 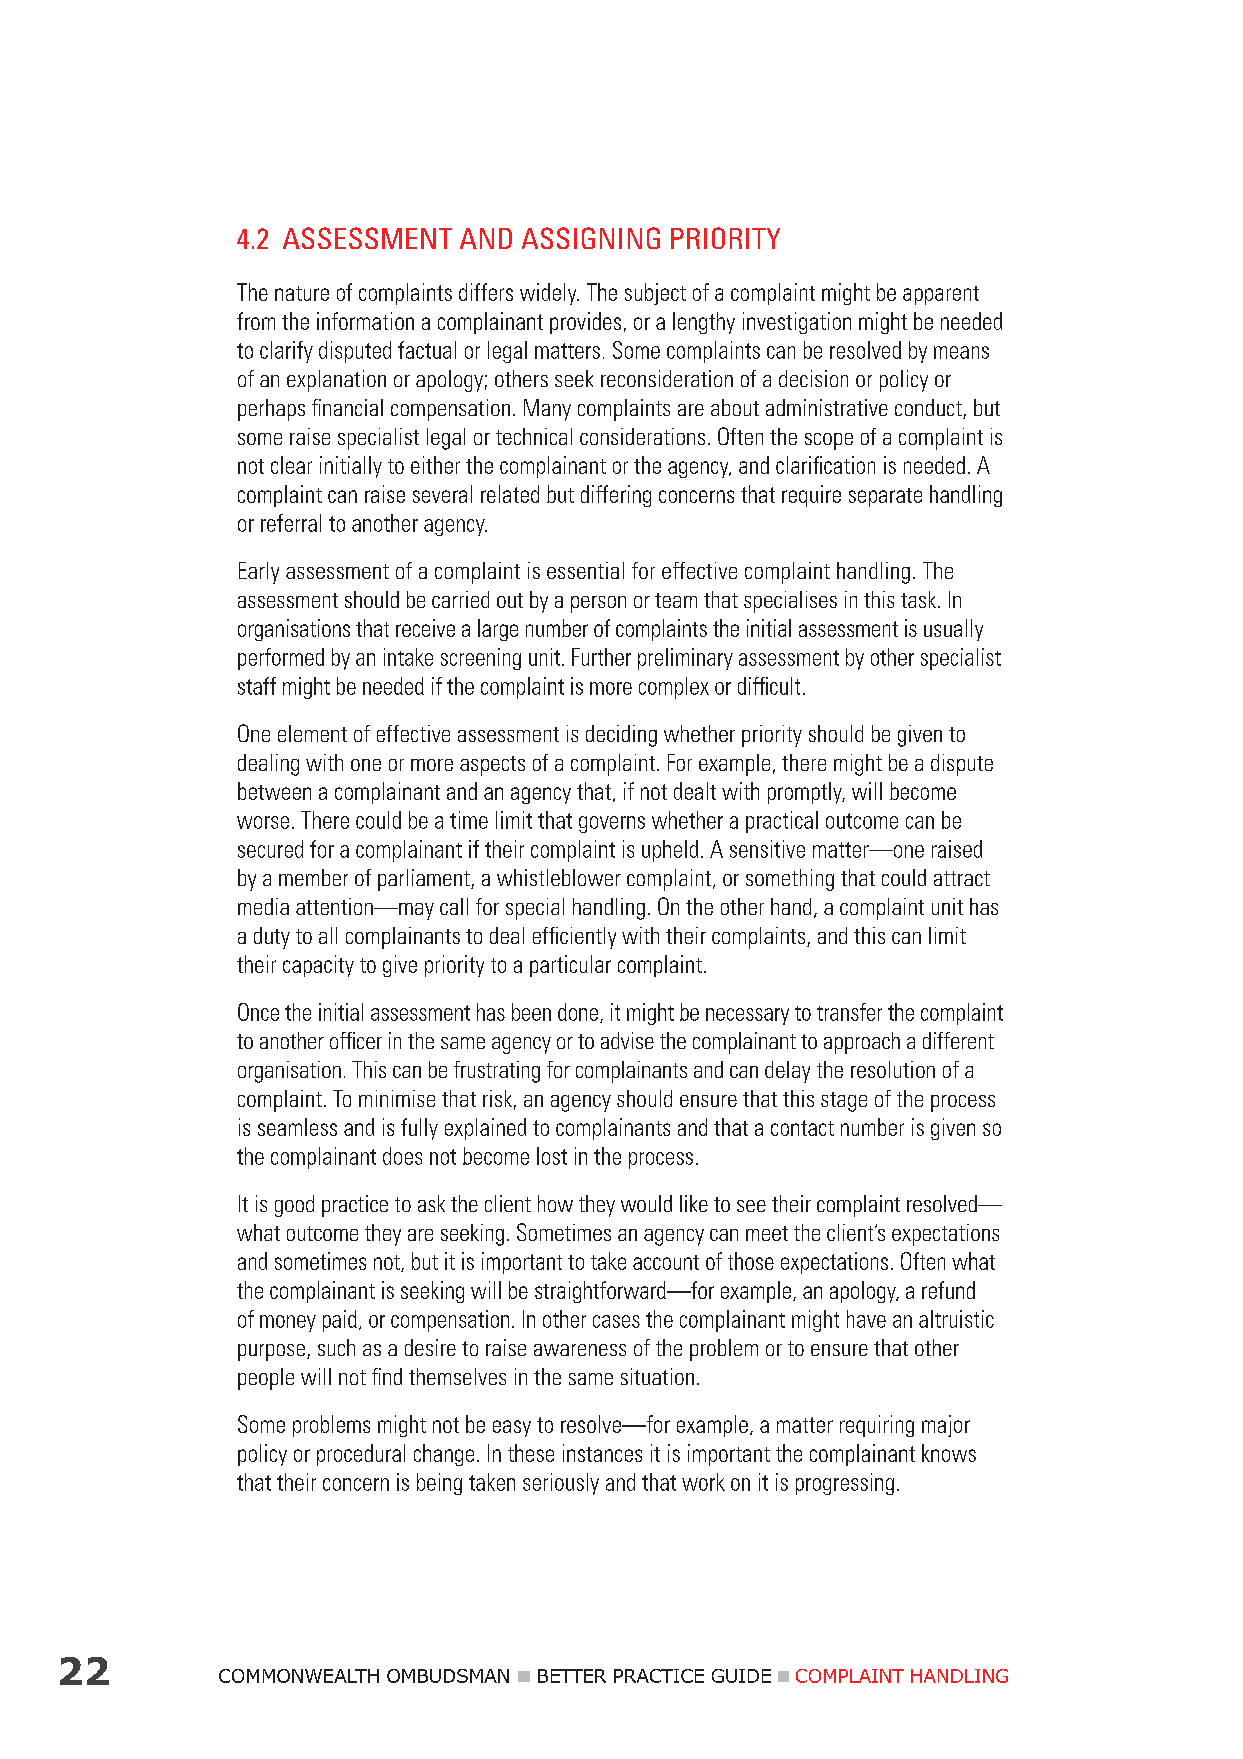 I want to click on capacity, so click(x=318, y=966).
